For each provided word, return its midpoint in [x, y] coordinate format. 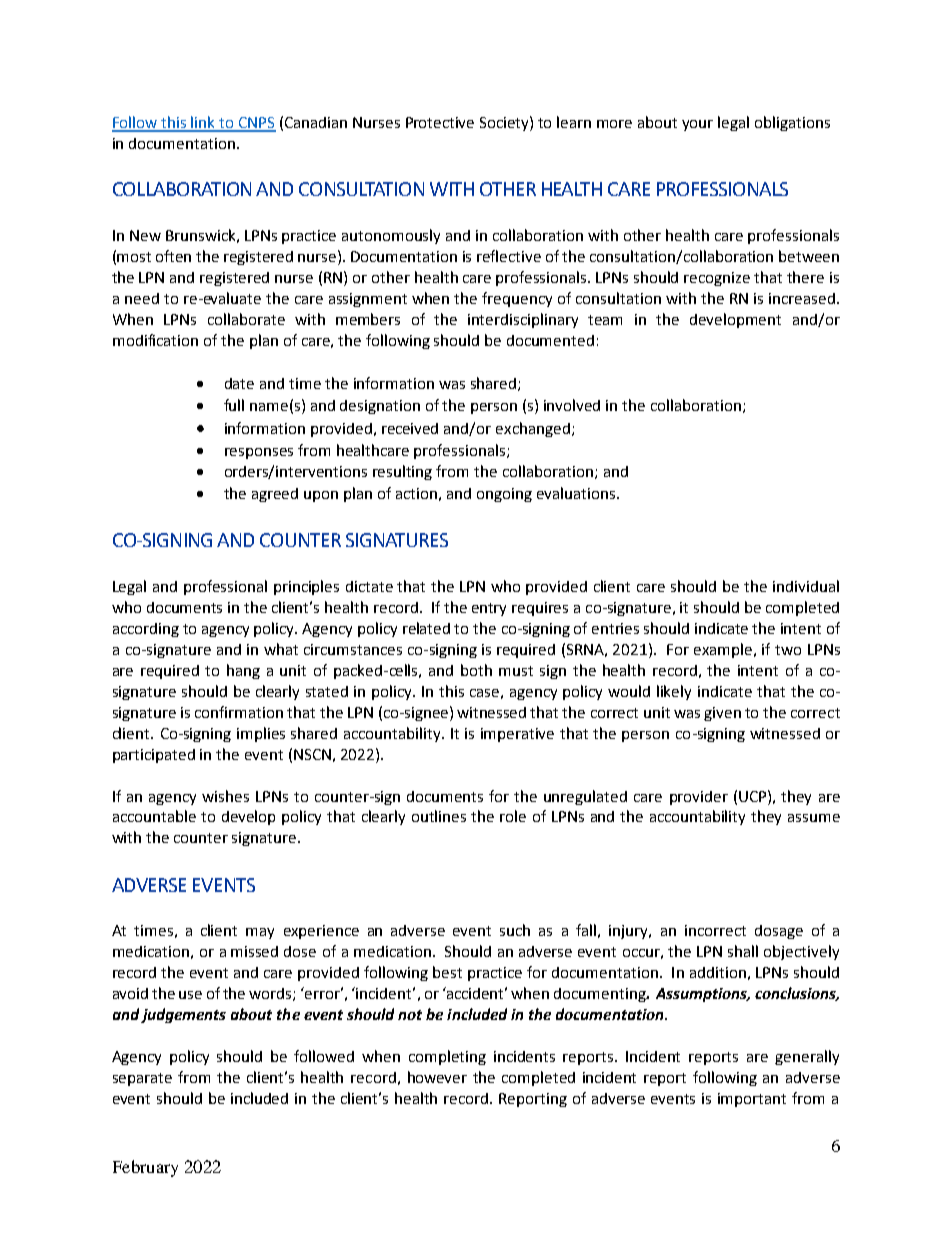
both [476, 670]
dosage [779, 932]
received [410, 428]
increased [802, 298]
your [697, 125]
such [515, 930]
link [204, 123]
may [260, 933]
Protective [440, 122]
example [723, 650]
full [234, 405]
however [437, 1077]
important [752, 1100]
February [145, 1168]
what [281, 649]
